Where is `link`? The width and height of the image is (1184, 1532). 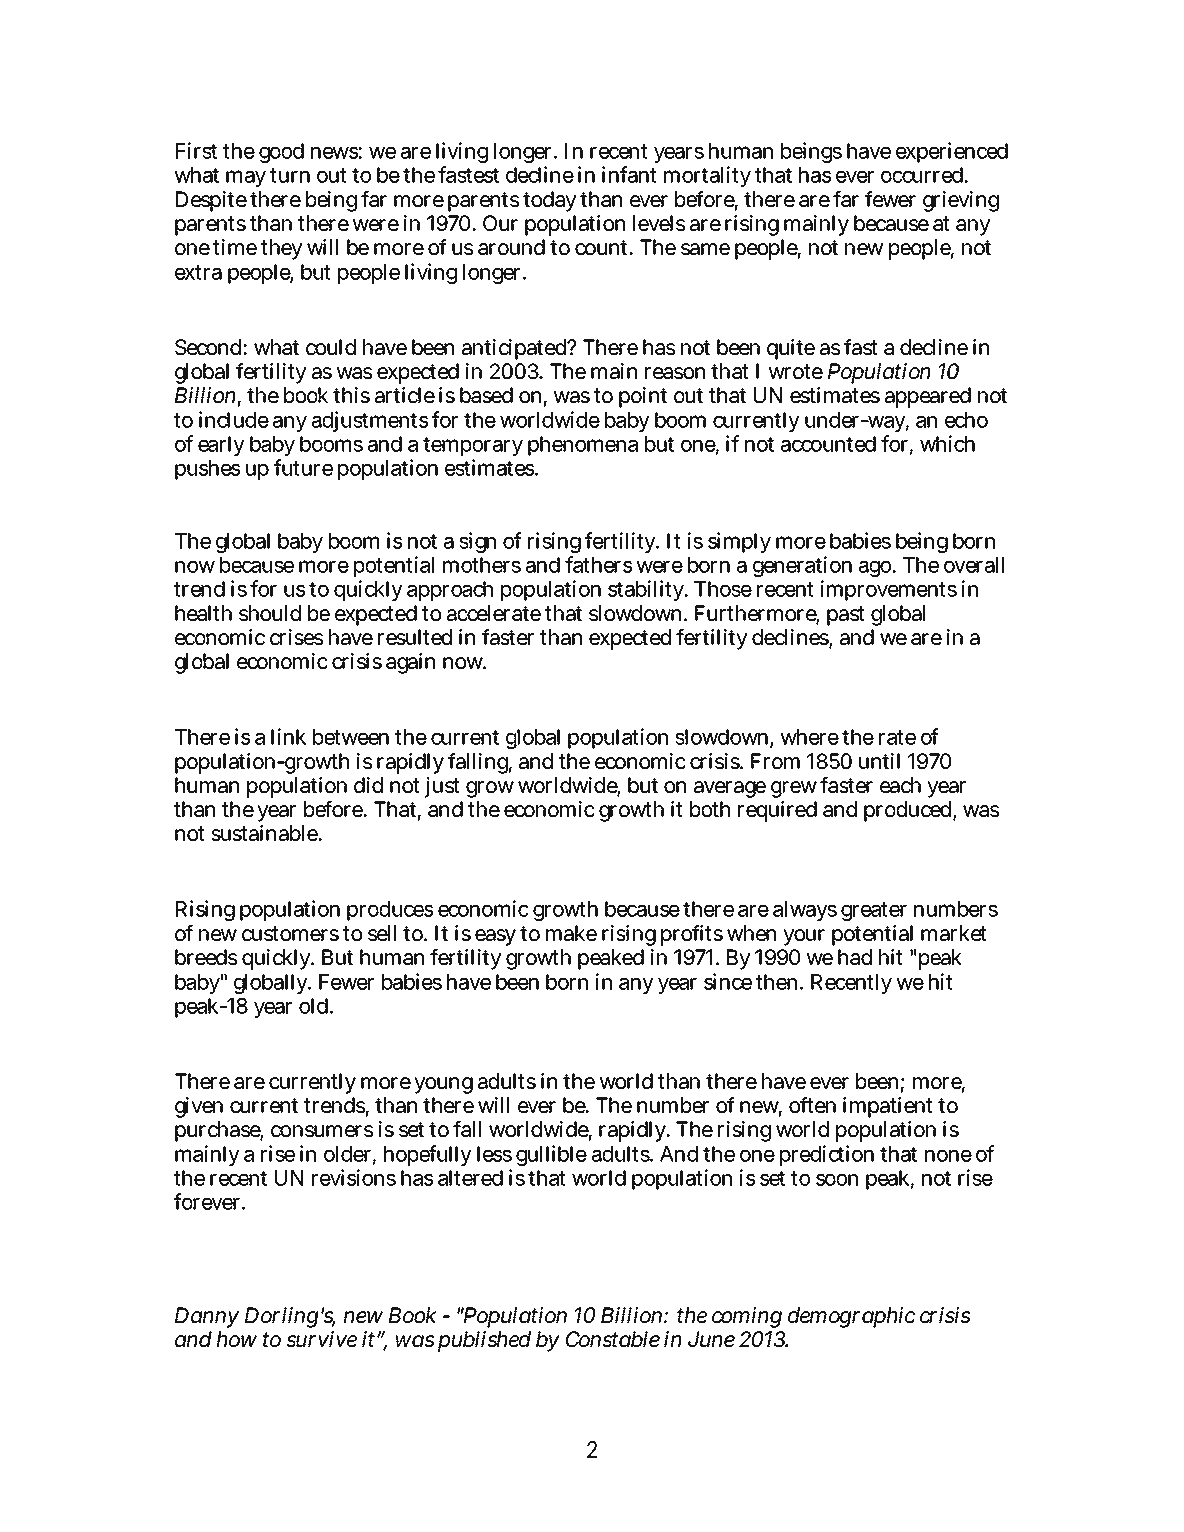
link is located at coordinates (288, 736).
